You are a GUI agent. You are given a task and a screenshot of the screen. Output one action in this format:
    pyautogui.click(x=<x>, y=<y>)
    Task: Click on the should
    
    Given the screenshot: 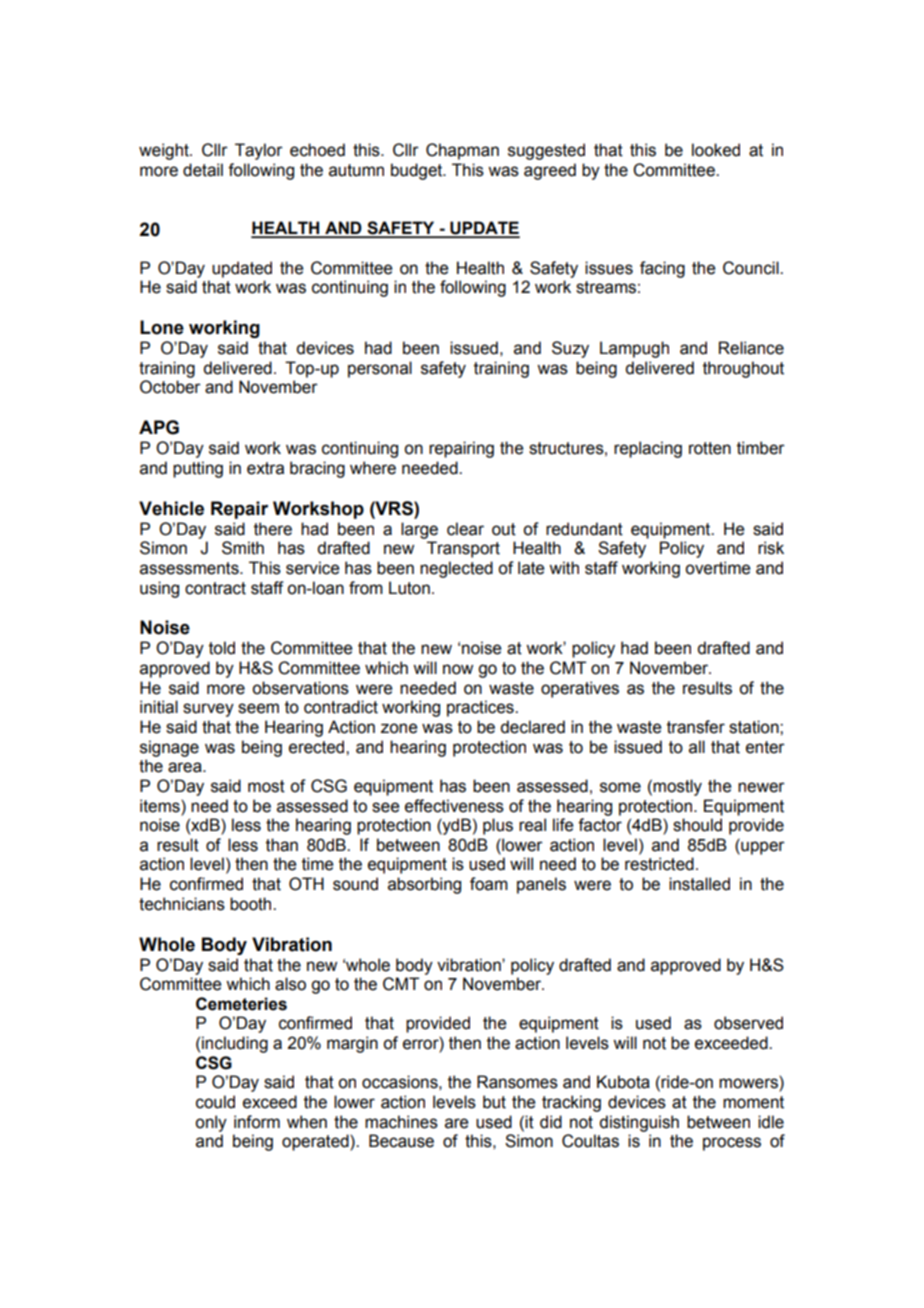 What is the action you would take?
    pyautogui.click(x=697, y=825)
